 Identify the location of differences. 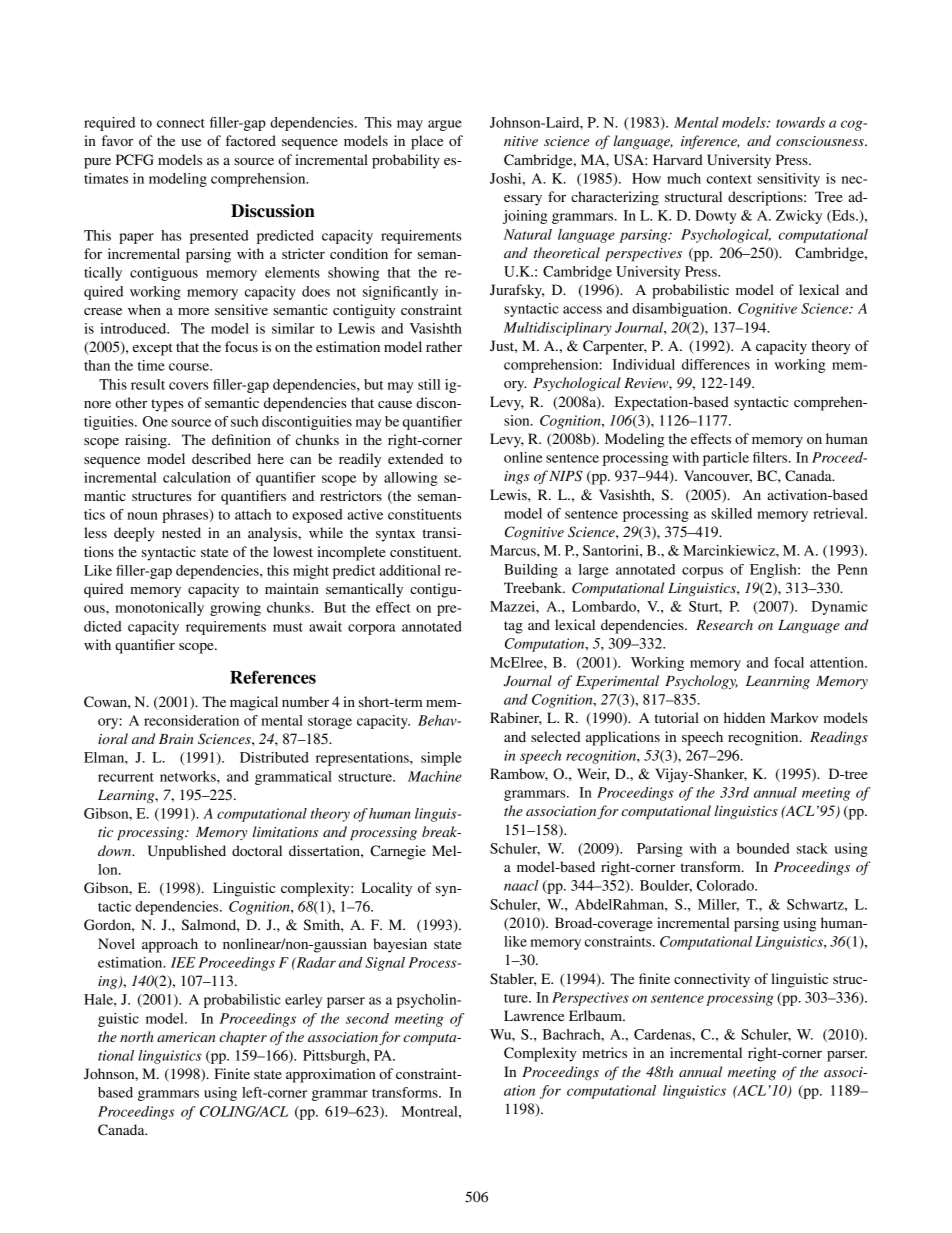
(716, 364).
